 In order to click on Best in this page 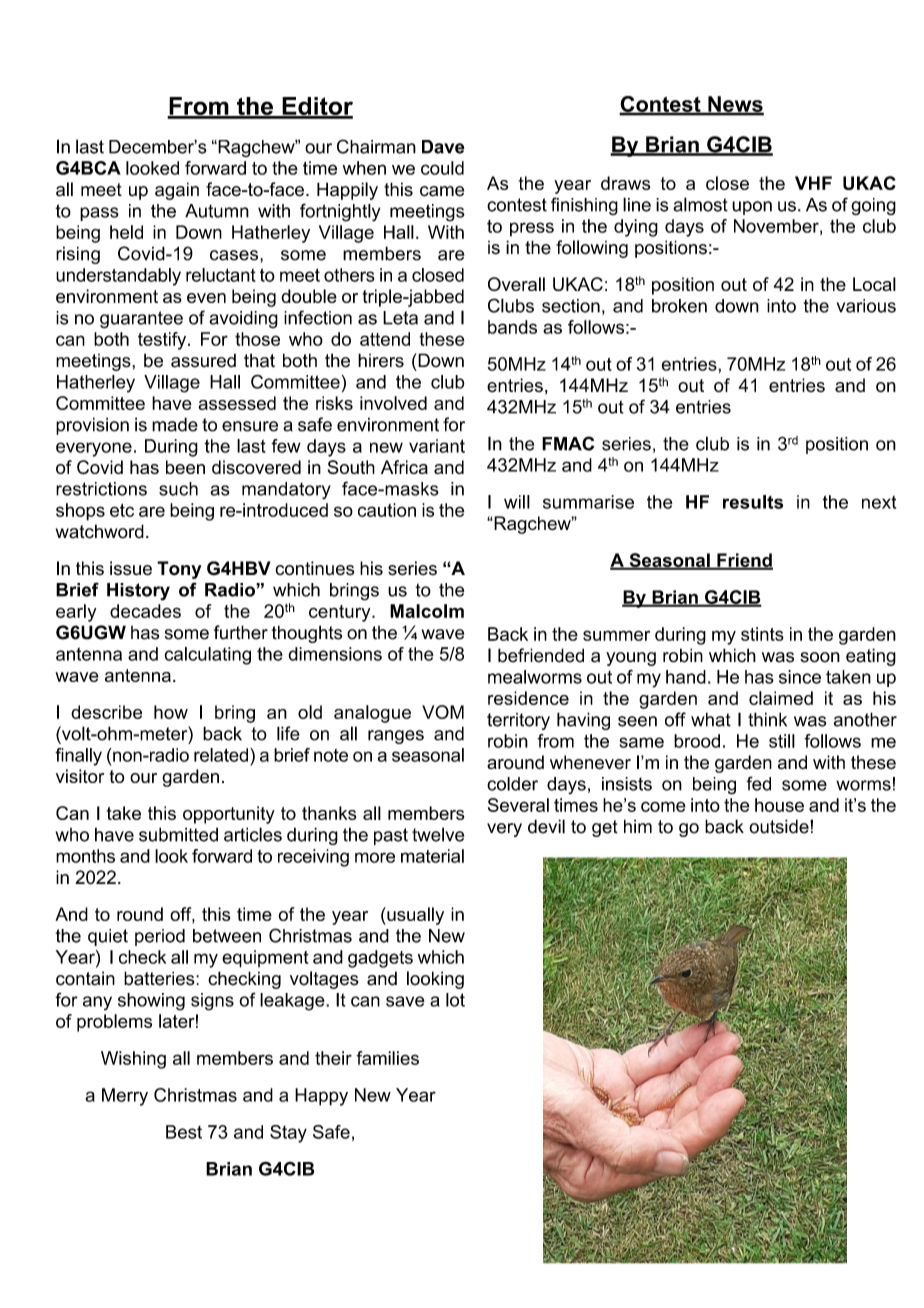, I will do `click(184, 1132)`.
